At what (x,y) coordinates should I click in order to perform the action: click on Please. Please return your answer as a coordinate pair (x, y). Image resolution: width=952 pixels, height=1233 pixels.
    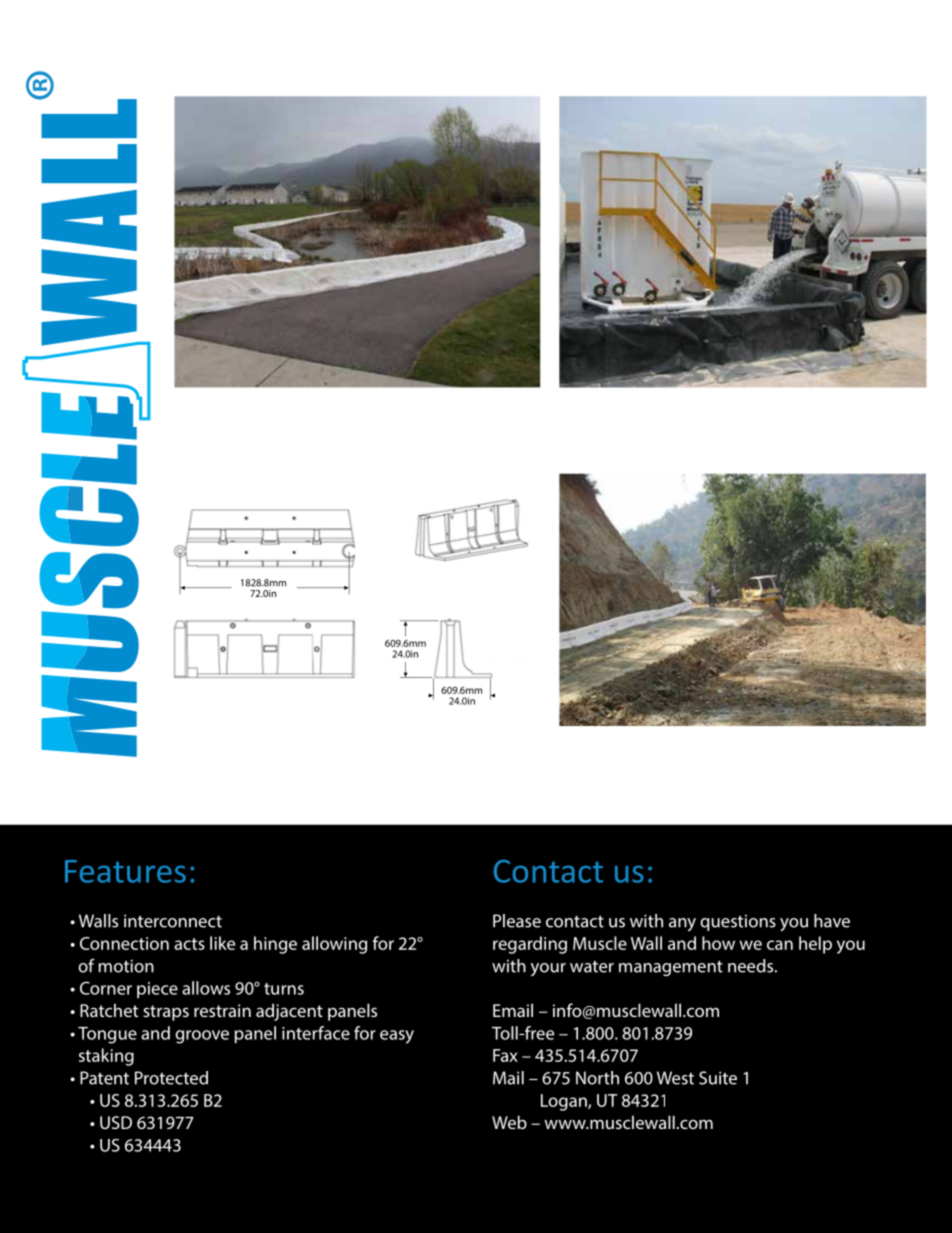
    Looking at the image, I should click on (517, 921).
